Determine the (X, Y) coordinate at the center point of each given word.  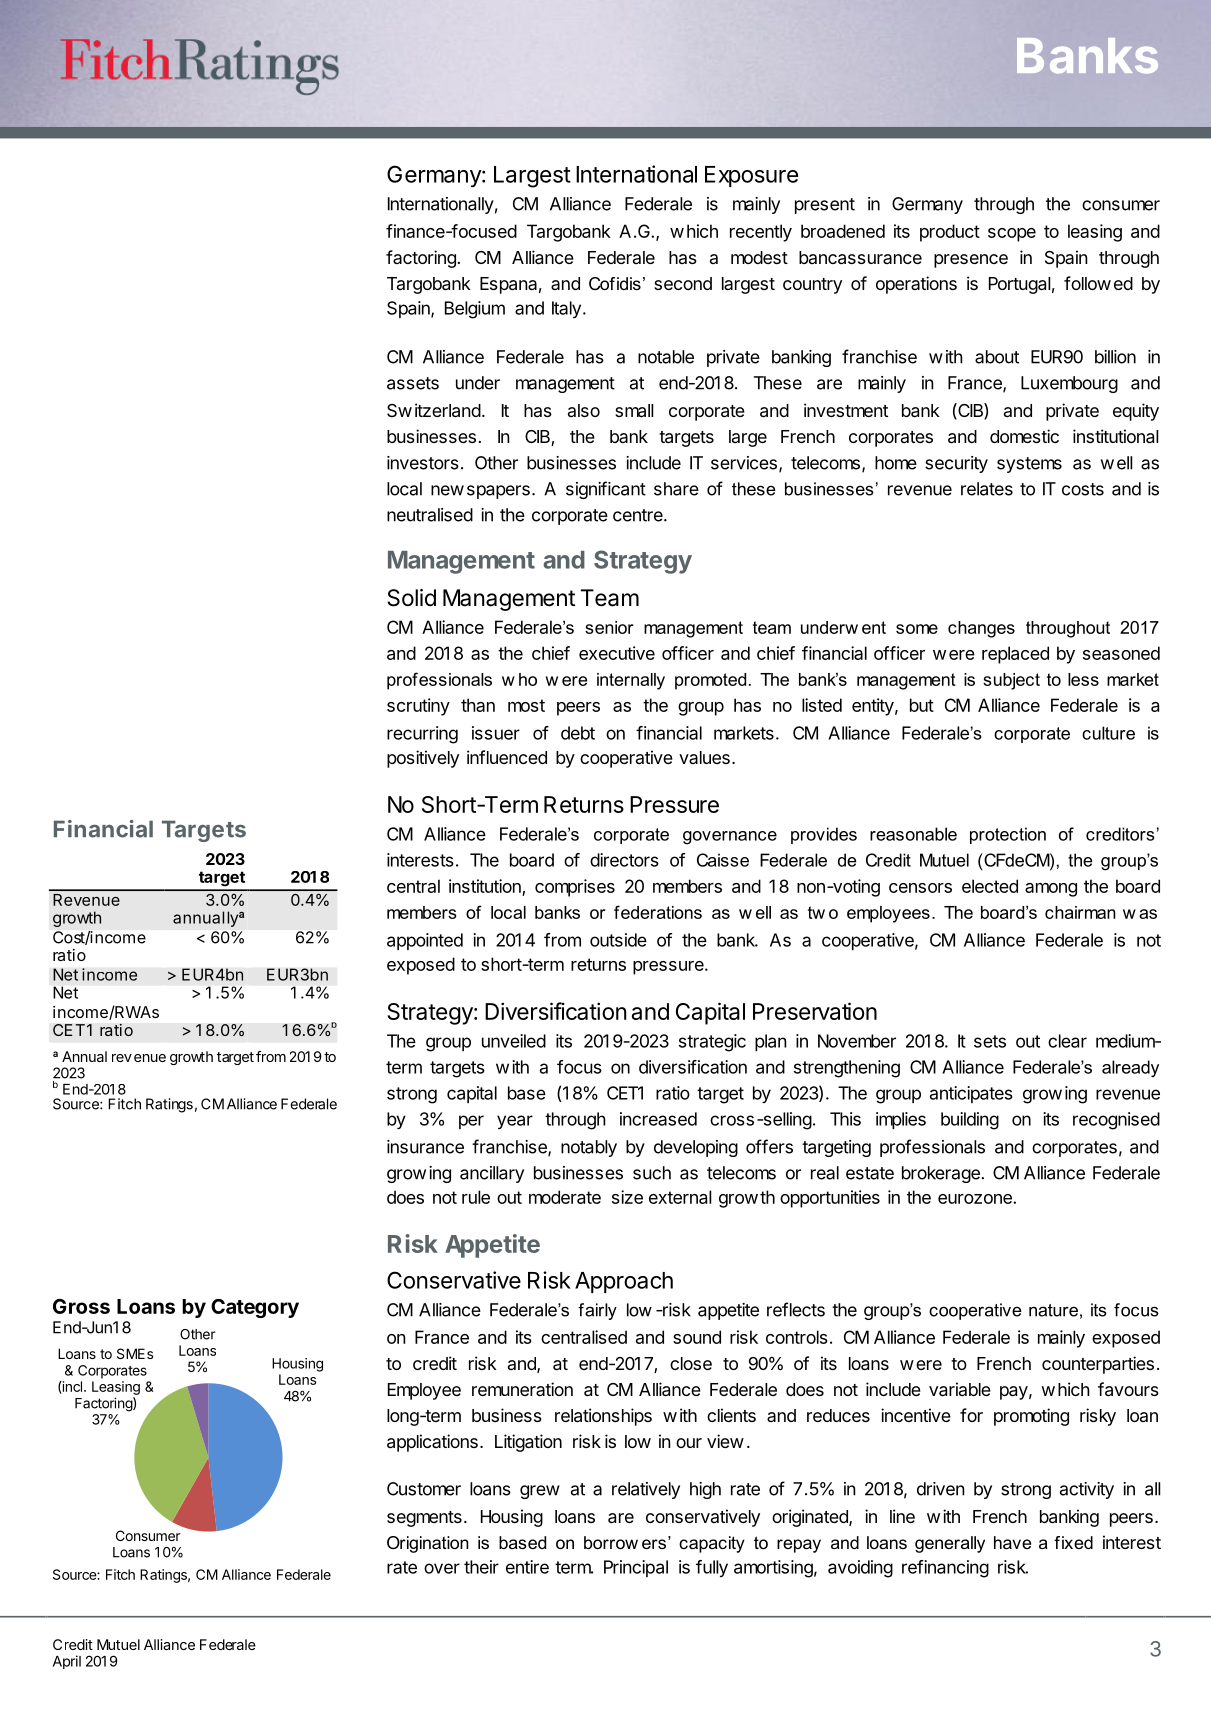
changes (981, 629)
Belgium (475, 310)
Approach (624, 1282)
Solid (411, 598)
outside (618, 940)
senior (609, 627)
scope (1012, 235)
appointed (425, 941)
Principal (636, 1568)
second (683, 283)
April (67, 1662)
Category (255, 1308)
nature (1053, 1310)
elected (990, 886)
